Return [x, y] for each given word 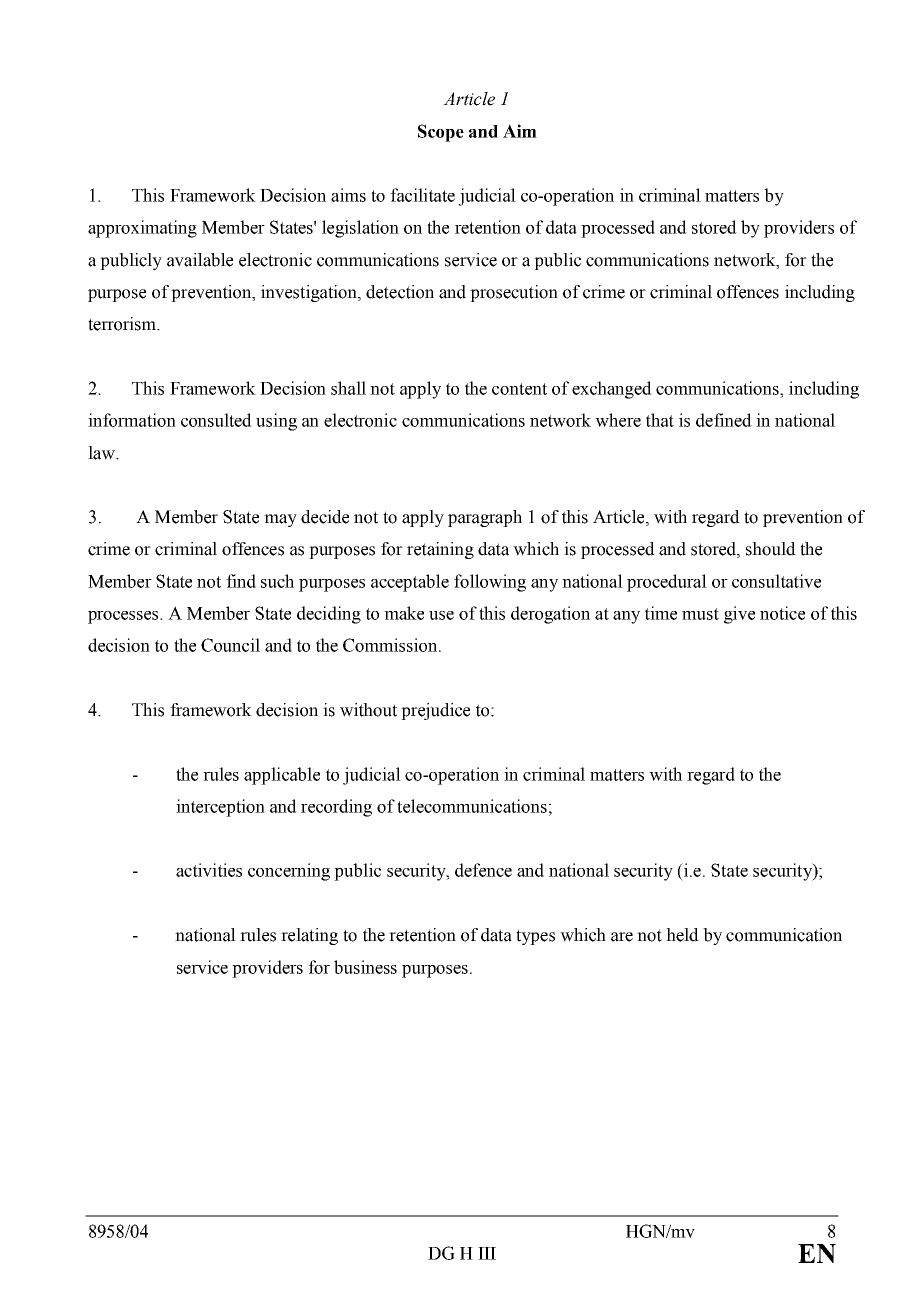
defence [483, 870]
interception [220, 808]
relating [309, 936]
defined [724, 420]
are [622, 937]
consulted [216, 420]
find [241, 581]
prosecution [514, 293]
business [365, 967]
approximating [142, 229]
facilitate [422, 195]
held [682, 935]
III [487, 1253]
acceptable [410, 583]
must [700, 614]
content [519, 389]
